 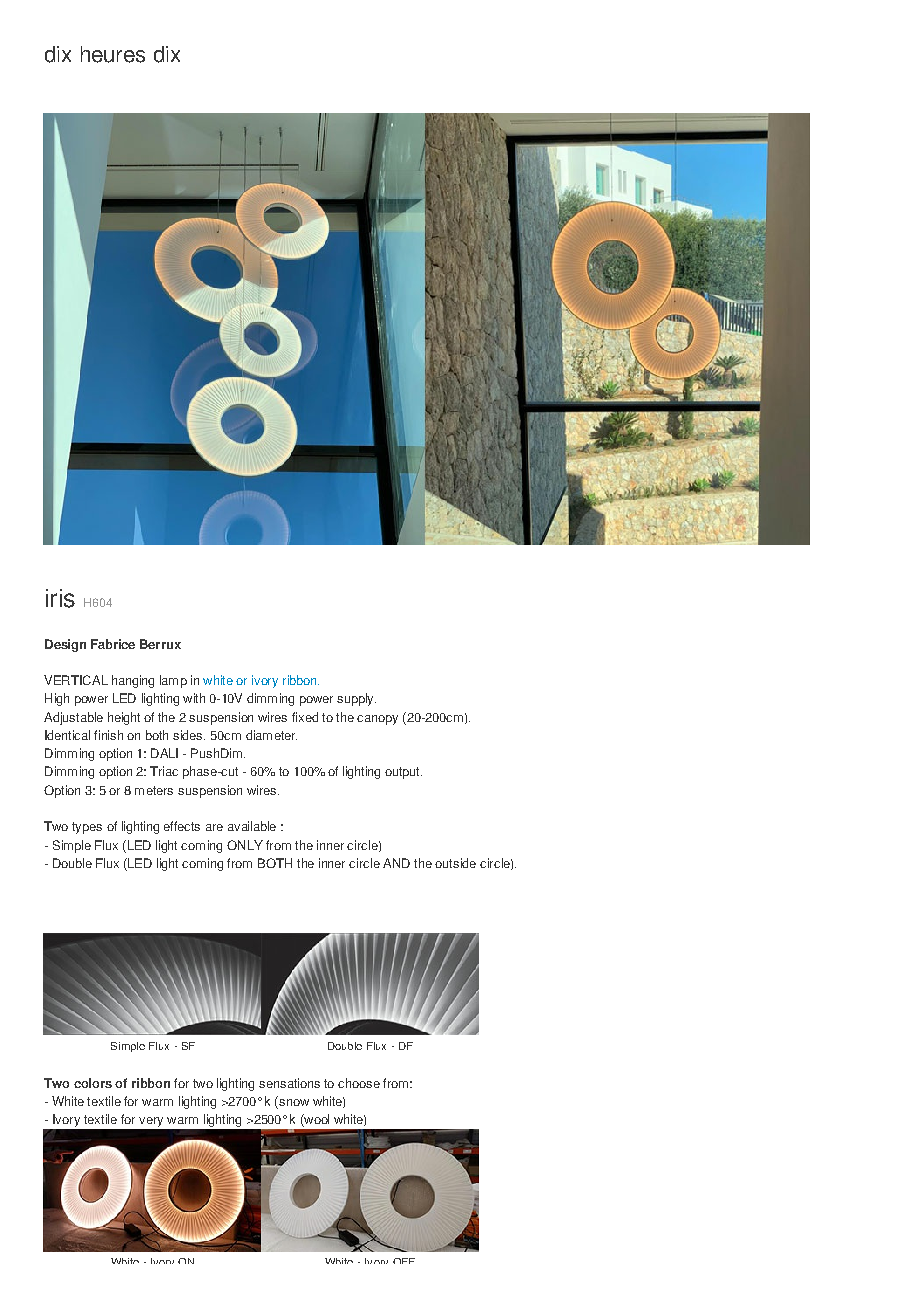 What do you see at coordinates (396, 863) in the page?
I see `AND` at bounding box center [396, 863].
